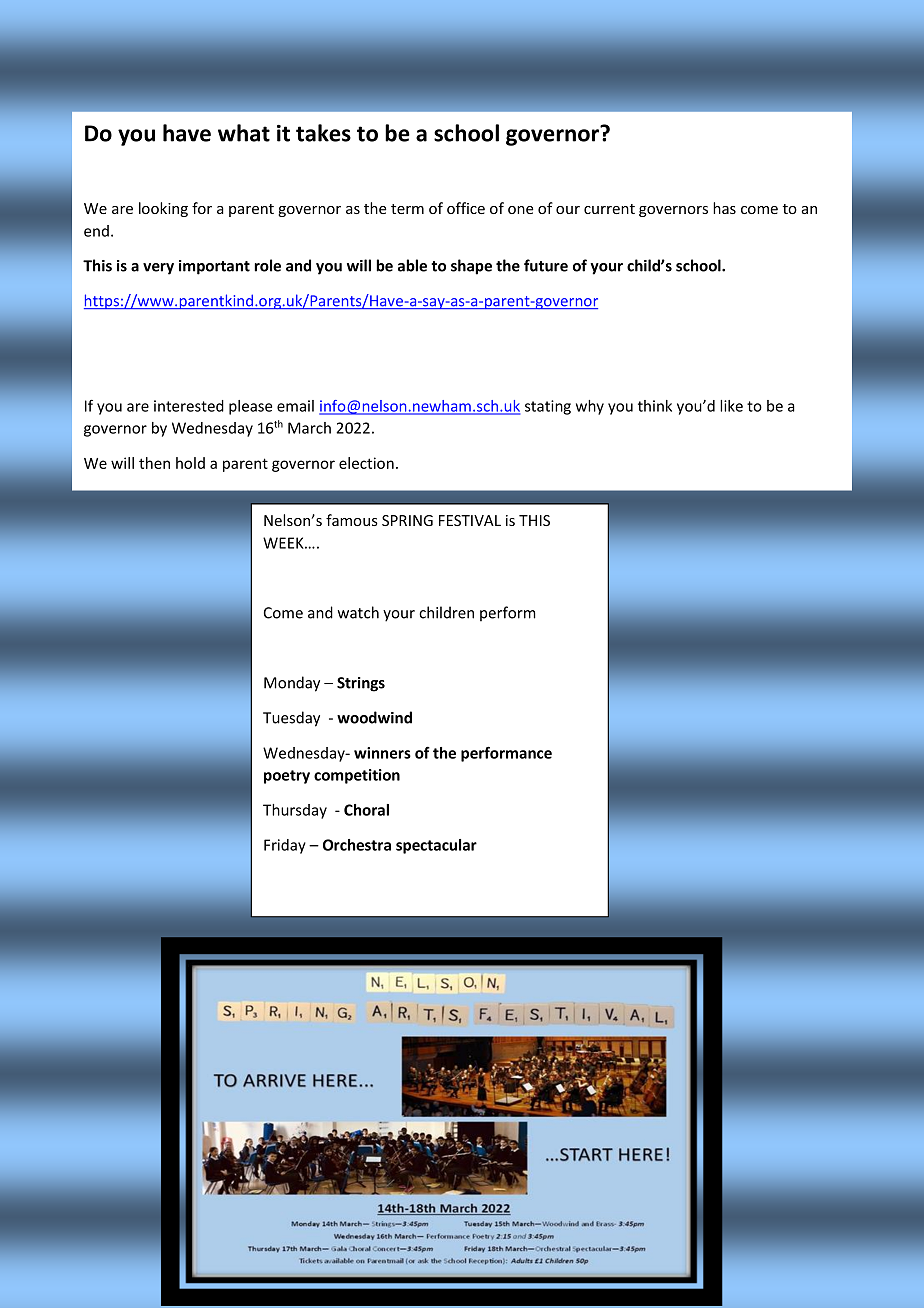  I want to click on SPRING, so click(407, 520).
